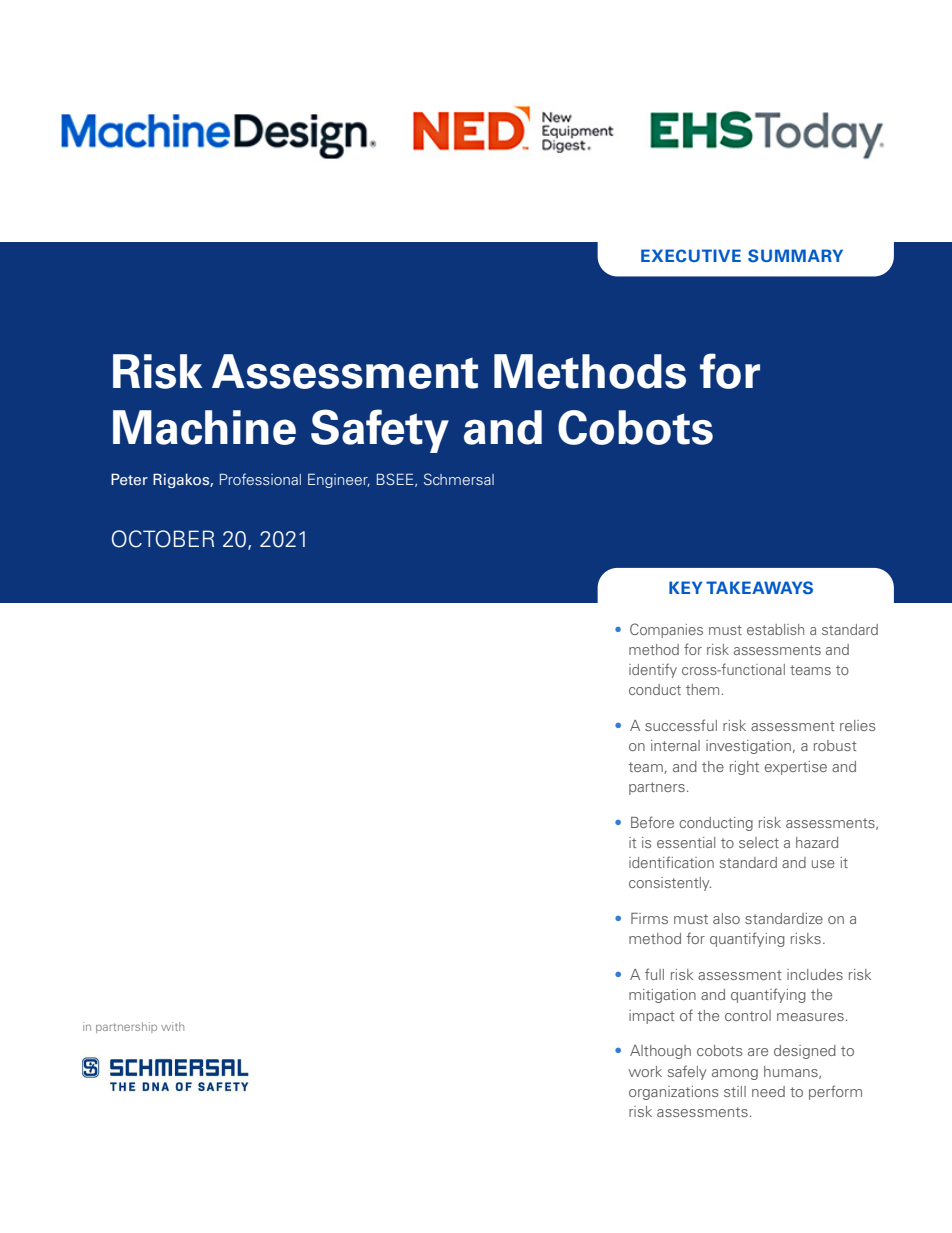 This page has width=952, height=1233. Describe the element at coordinates (204, 427) in the page. I see `Machine` at that location.
